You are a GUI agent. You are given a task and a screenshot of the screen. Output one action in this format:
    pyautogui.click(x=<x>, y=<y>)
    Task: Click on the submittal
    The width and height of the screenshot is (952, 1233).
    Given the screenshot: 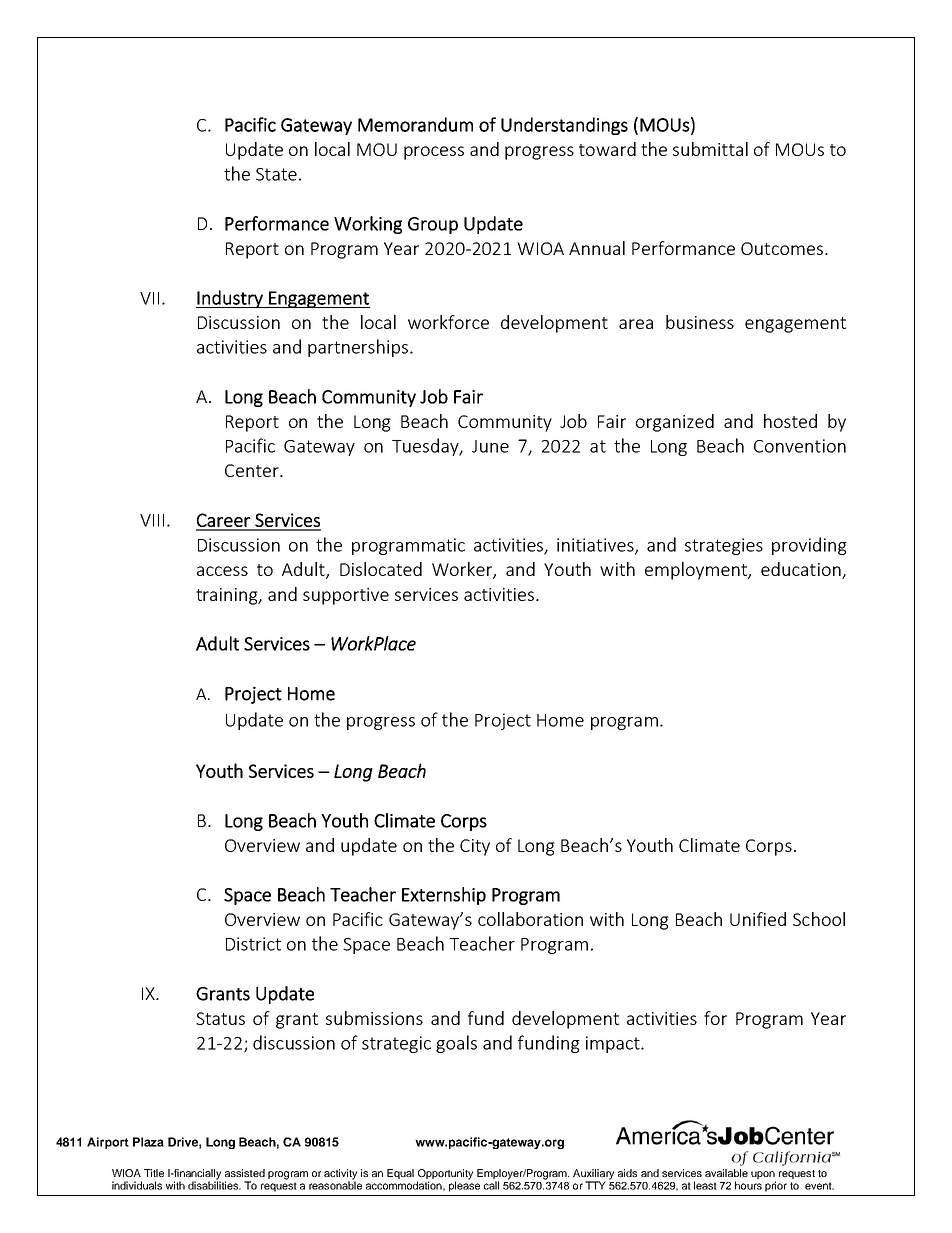 What is the action you would take?
    pyautogui.click(x=710, y=149)
